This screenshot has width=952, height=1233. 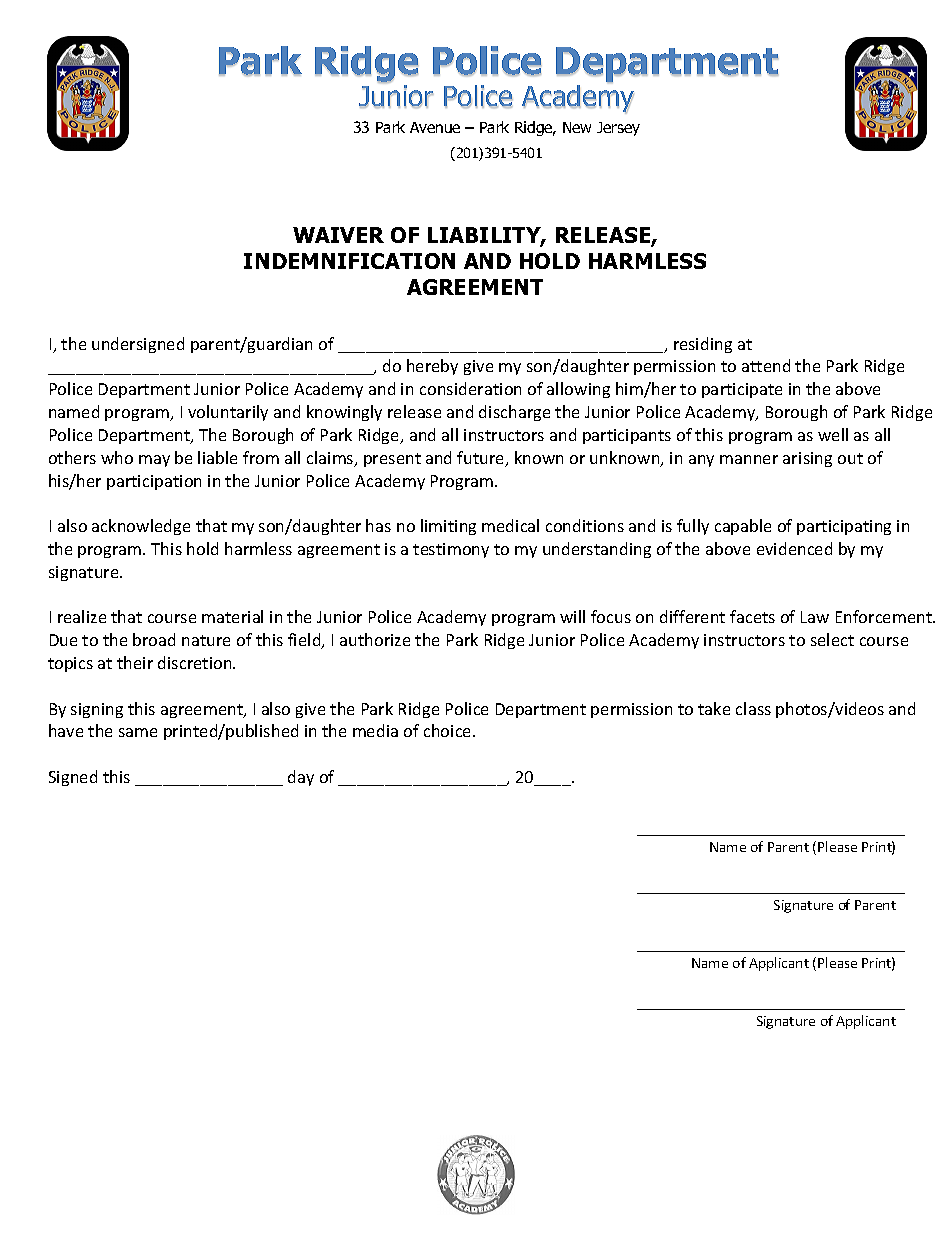 What do you see at coordinates (138, 732) in the screenshot?
I see `same` at bounding box center [138, 732].
